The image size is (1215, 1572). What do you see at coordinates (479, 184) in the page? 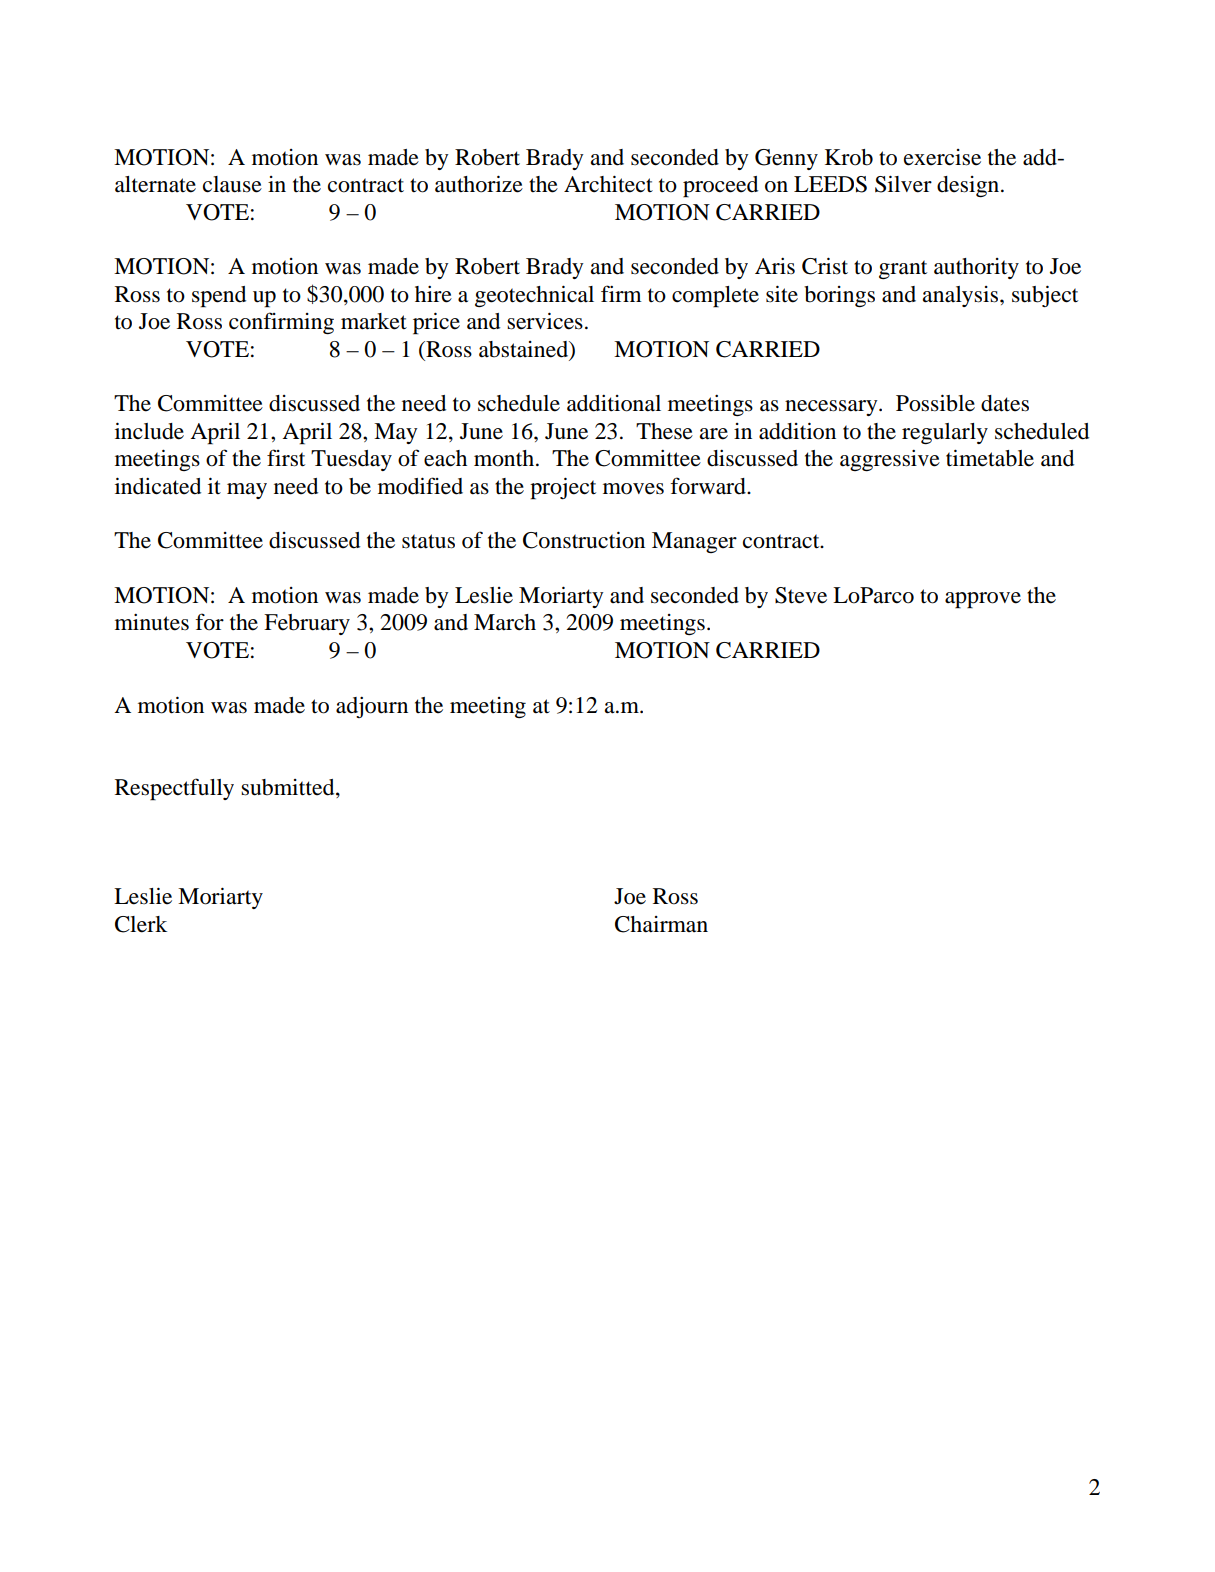
I see `authorize` at bounding box center [479, 184].
